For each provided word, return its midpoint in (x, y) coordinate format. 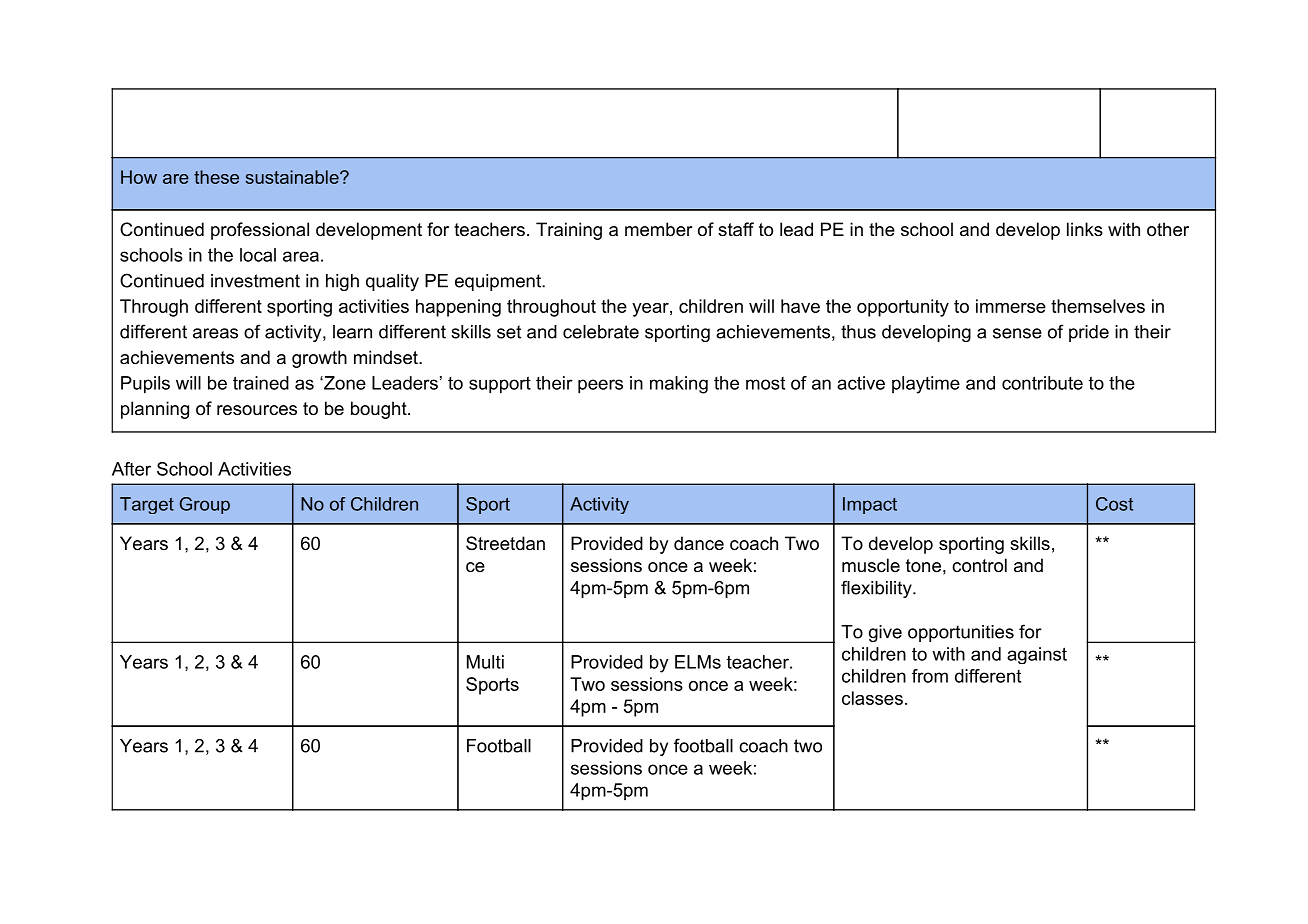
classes (872, 698)
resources (257, 410)
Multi (485, 662)
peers (600, 386)
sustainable (293, 177)
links (1085, 229)
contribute (1042, 383)
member (658, 229)
